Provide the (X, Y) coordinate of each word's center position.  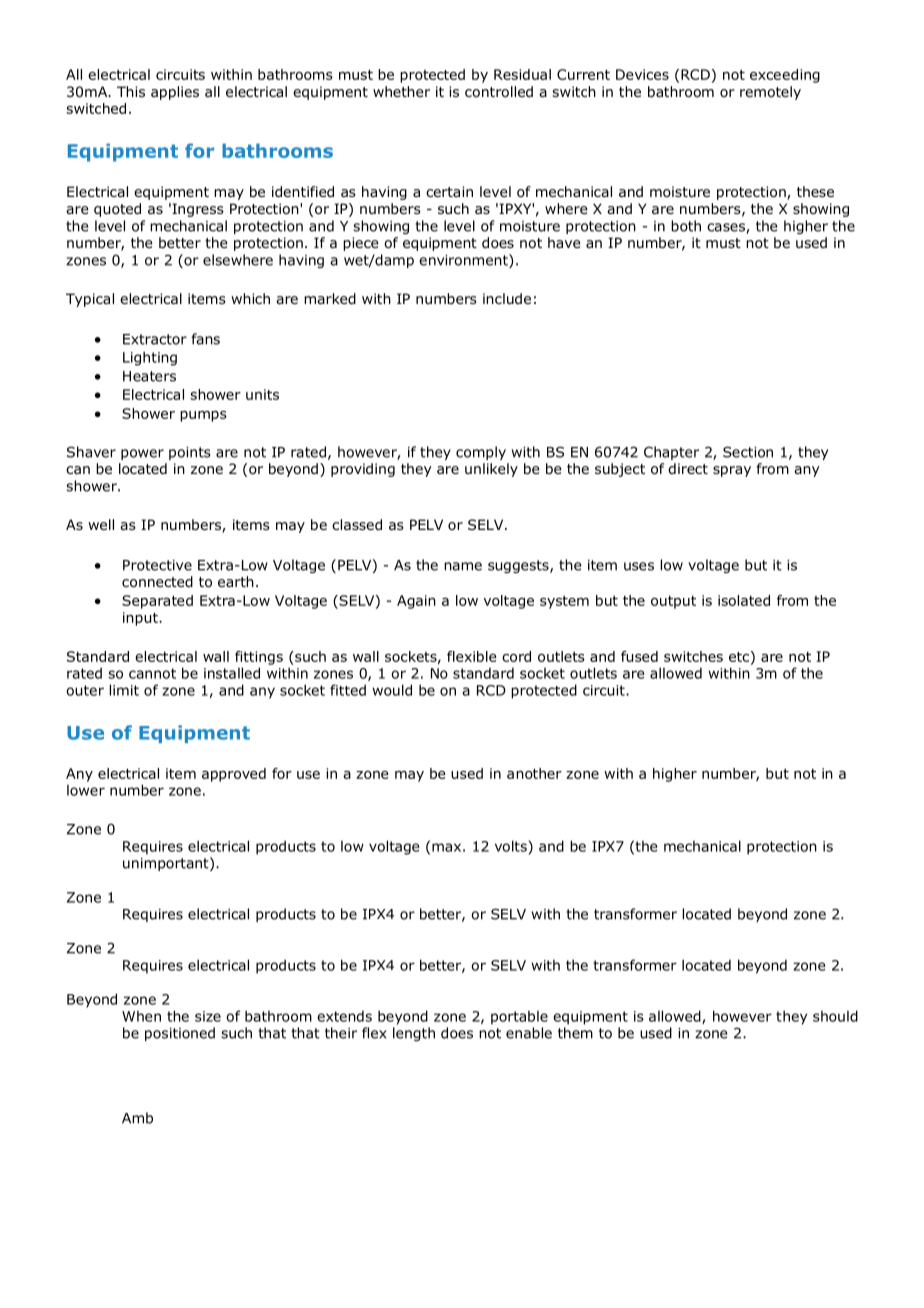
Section (748, 452)
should (835, 1016)
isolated (744, 600)
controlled (499, 92)
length (414, 1034)
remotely (770, 93)
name (463, 566)
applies (175, 93)
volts (511, 846)
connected (157, 582)
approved (234, 775)
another (534, 773)
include (507, 298)
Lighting (150, 358)
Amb (137, 1118)
